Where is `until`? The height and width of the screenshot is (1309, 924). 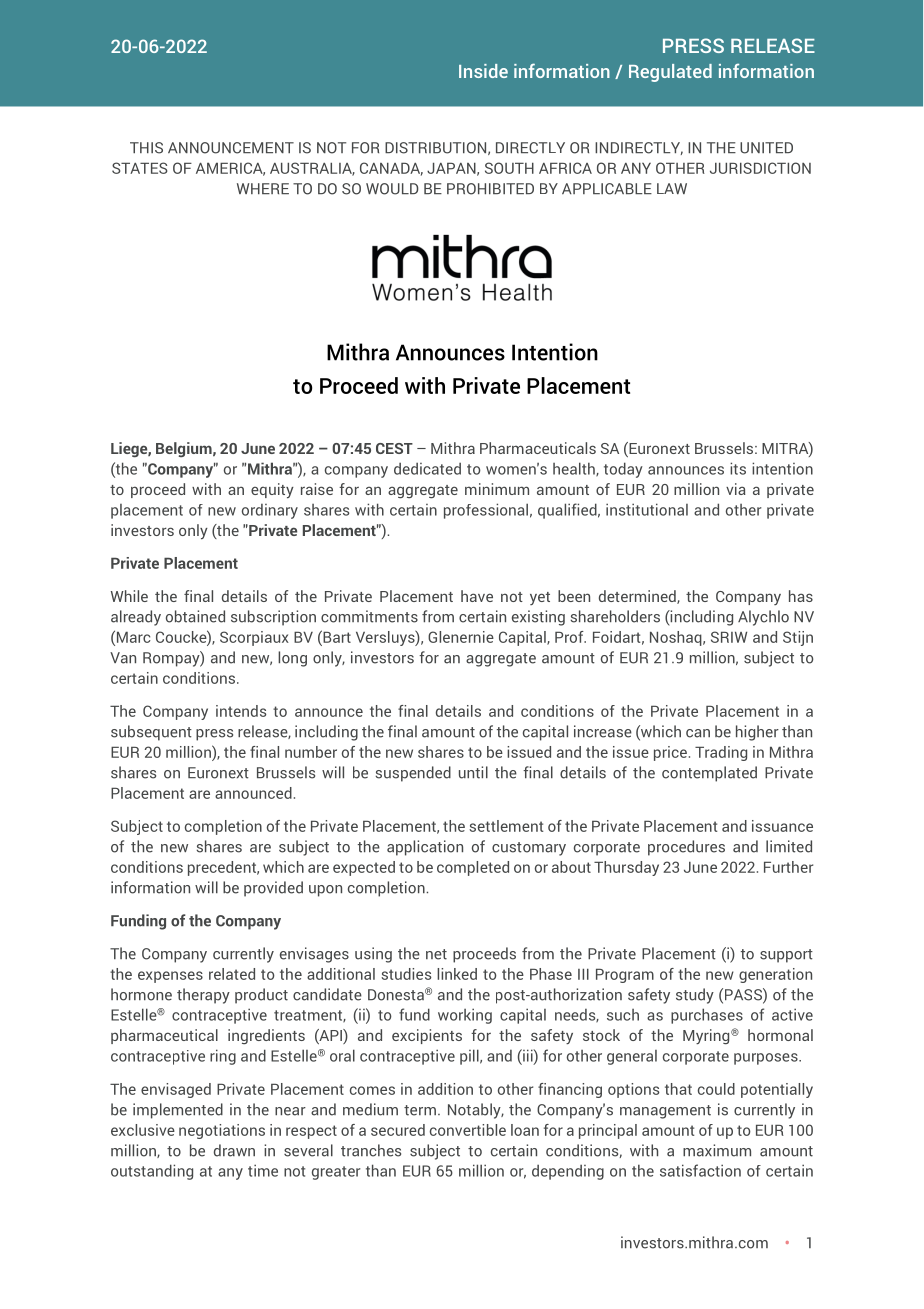 until is located at coordinates (473, 772).
